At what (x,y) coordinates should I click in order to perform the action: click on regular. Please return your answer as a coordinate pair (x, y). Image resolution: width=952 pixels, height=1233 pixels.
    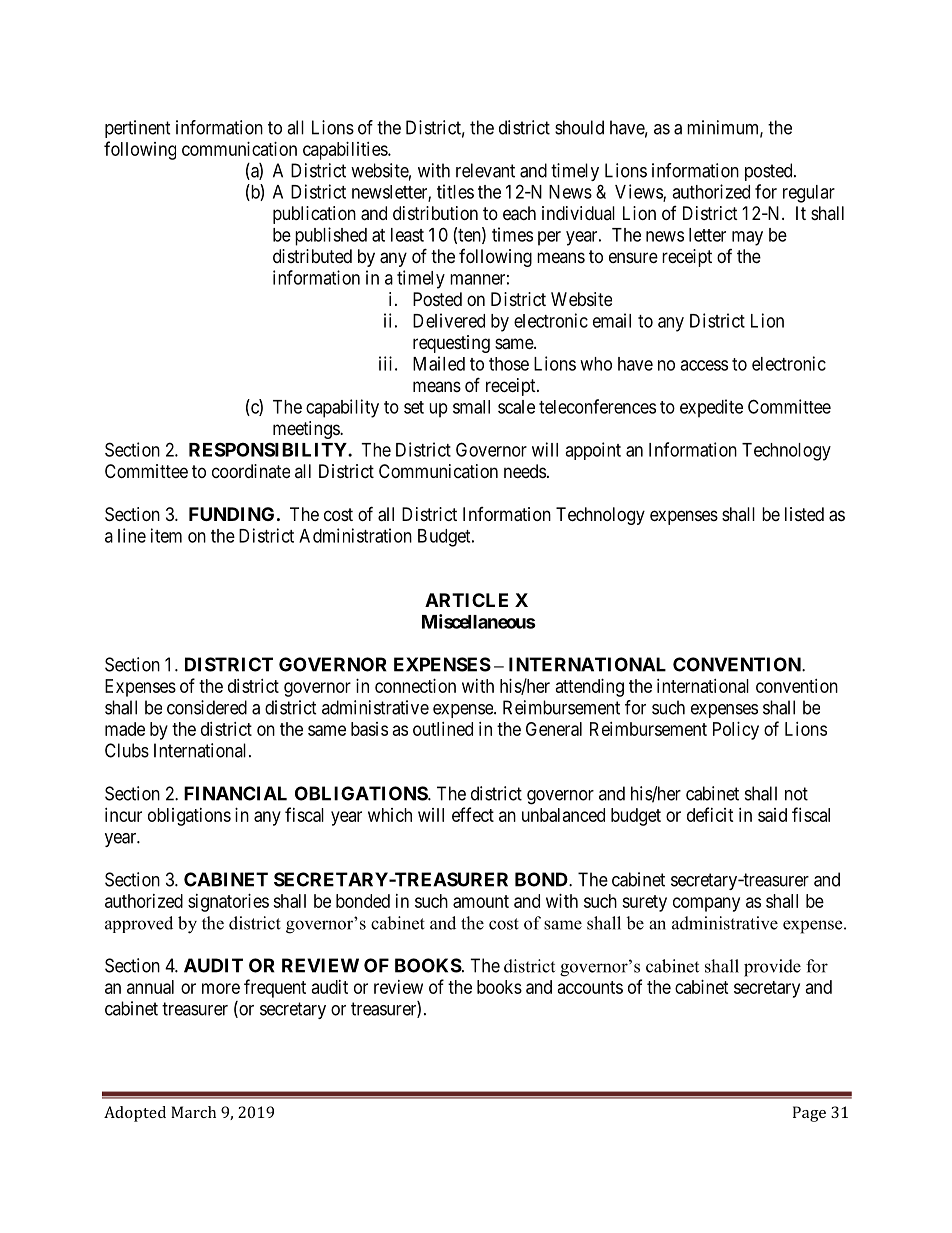
    Looking at the image, I should click on (809, 194).
